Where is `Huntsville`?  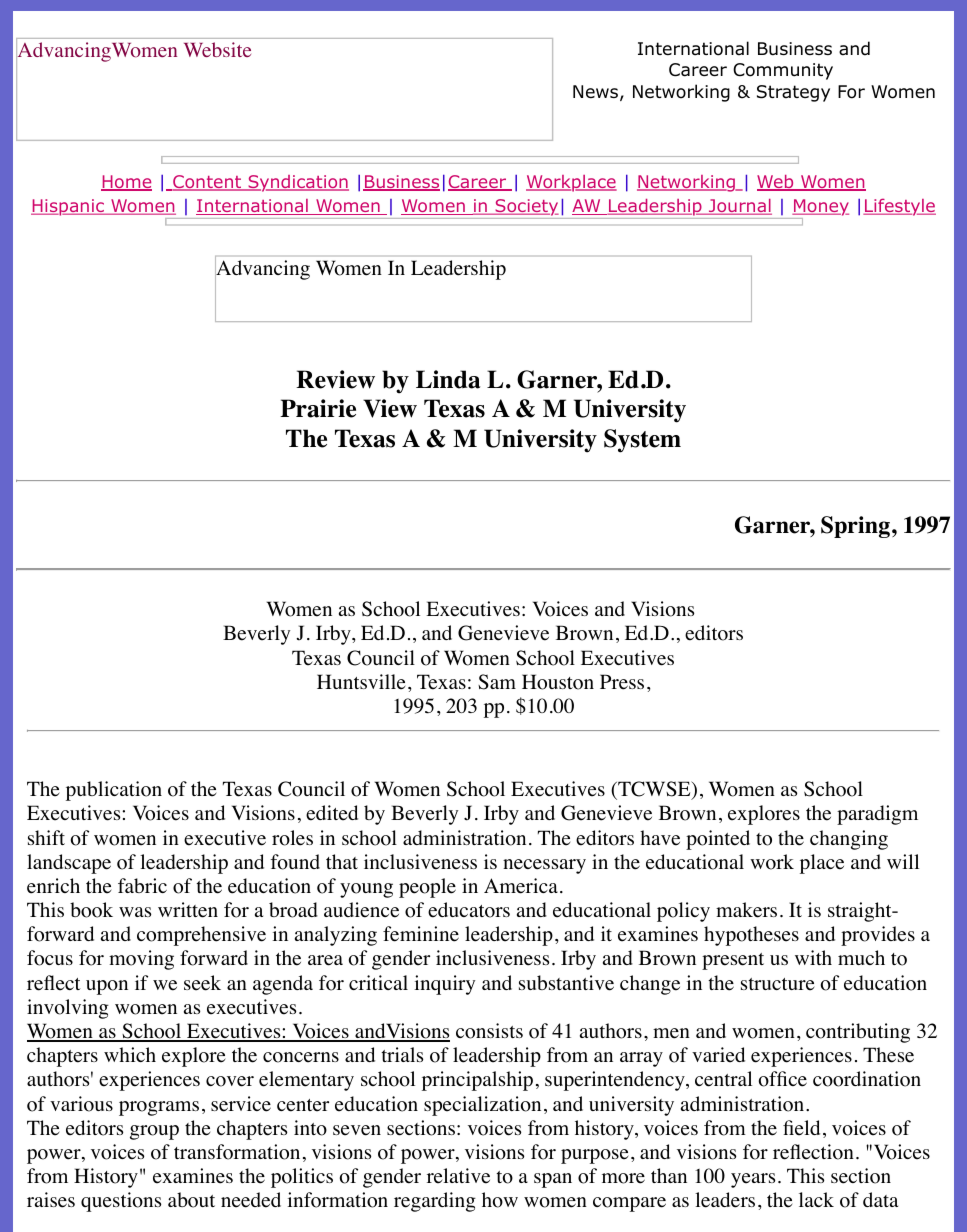 Huntsville is located at coordinates (361, 682).
